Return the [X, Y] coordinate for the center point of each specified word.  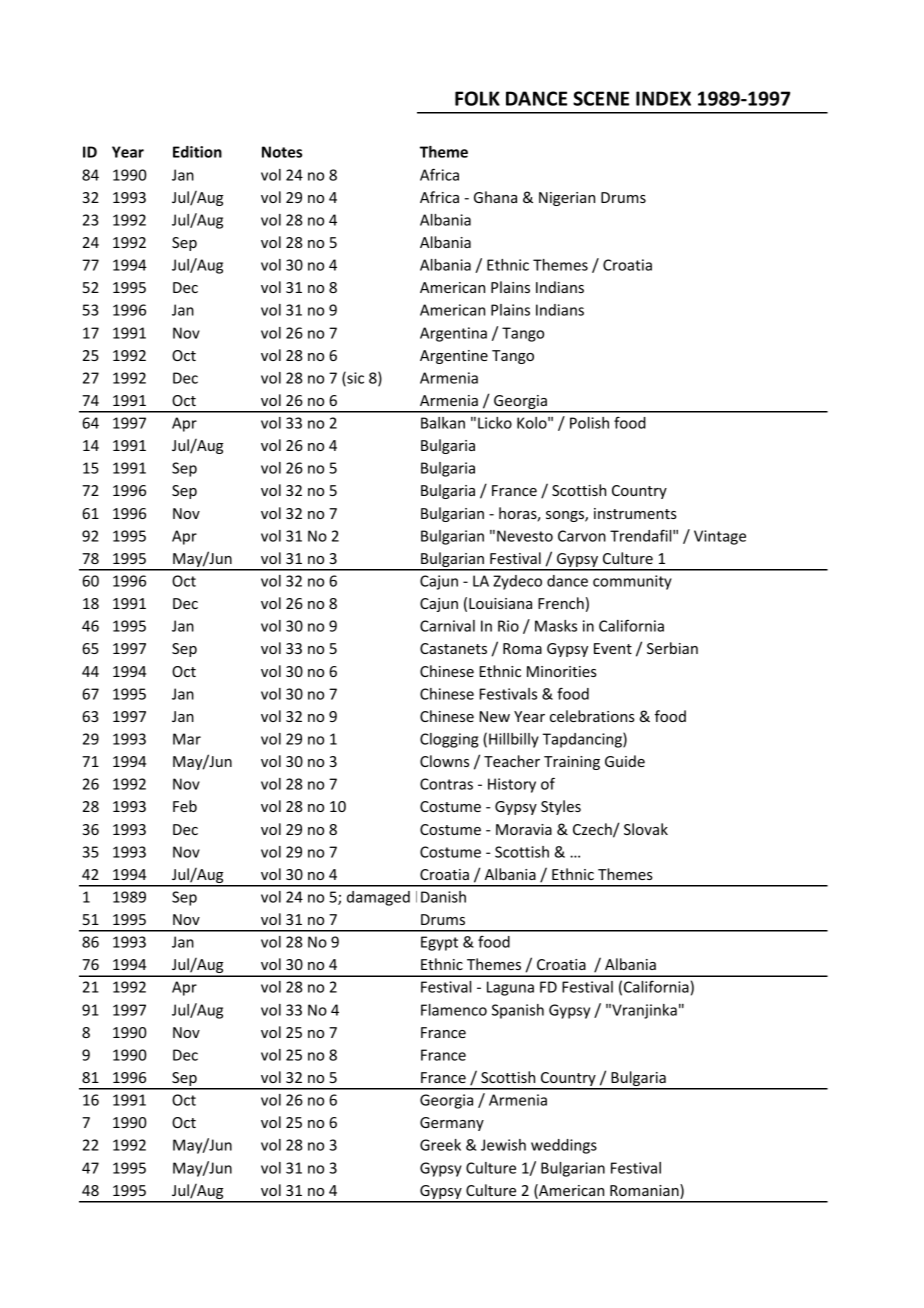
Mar [187, 739]
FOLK [477, 98]
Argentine [454, 357]
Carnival [447, 626]
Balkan [443, 423]
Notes [282, 152]
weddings [564, 1146]
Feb [185, 806]
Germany [452, 1124]
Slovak [646, 829]
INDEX [663, 98]
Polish [589, 423]
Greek [440, 1145]
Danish [443, 897]
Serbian [672, 648]
